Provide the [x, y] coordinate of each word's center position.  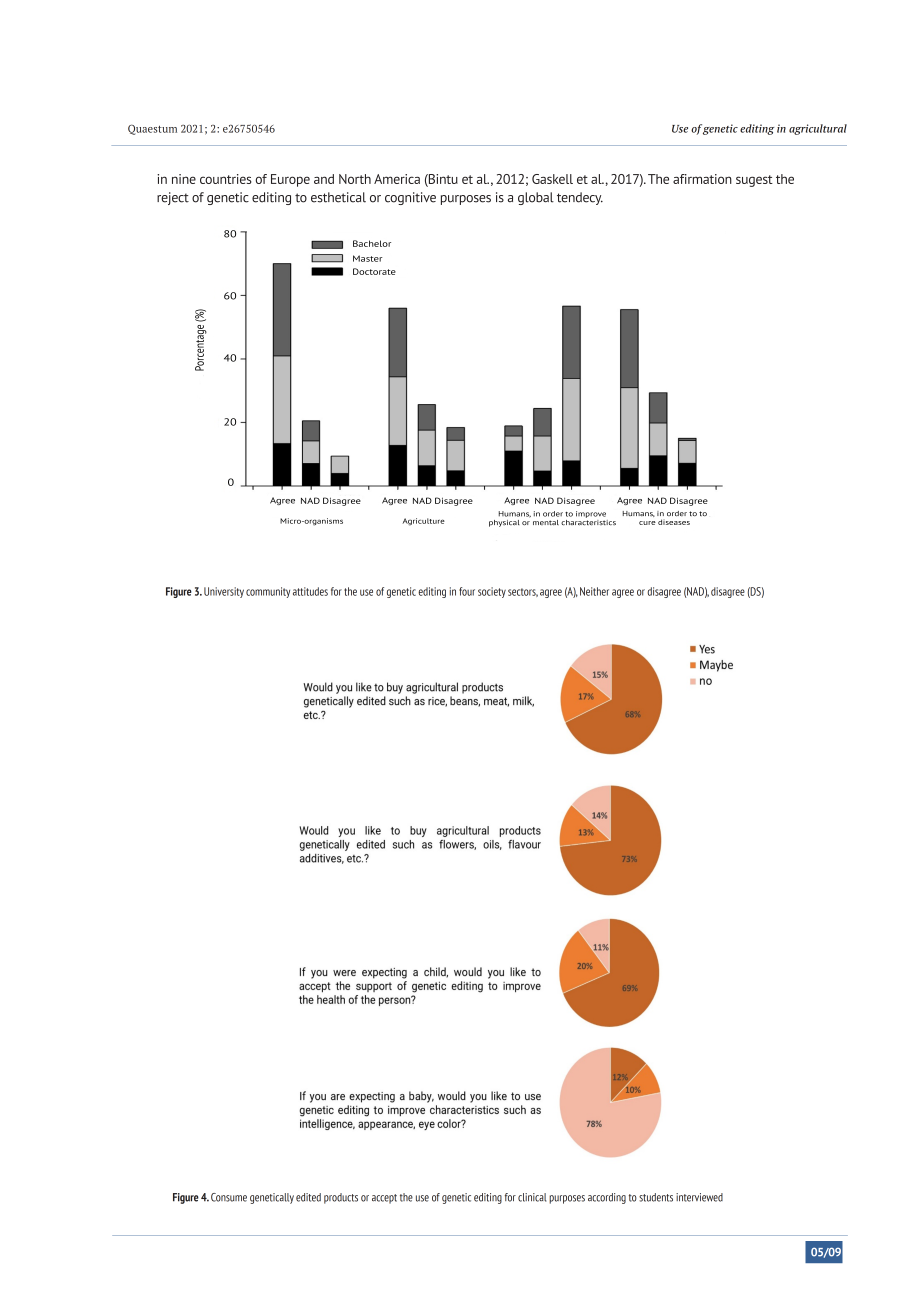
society [492, 592]
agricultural [818, 129]
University [224, 592]
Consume [229, 1197]
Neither [594, 591]
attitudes [310, 591]
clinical [532, 1197]
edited [308, 1197]
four [467, 591]
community [268, 592]
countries [226, 179]
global [536, 198]
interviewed [699, 1197]
